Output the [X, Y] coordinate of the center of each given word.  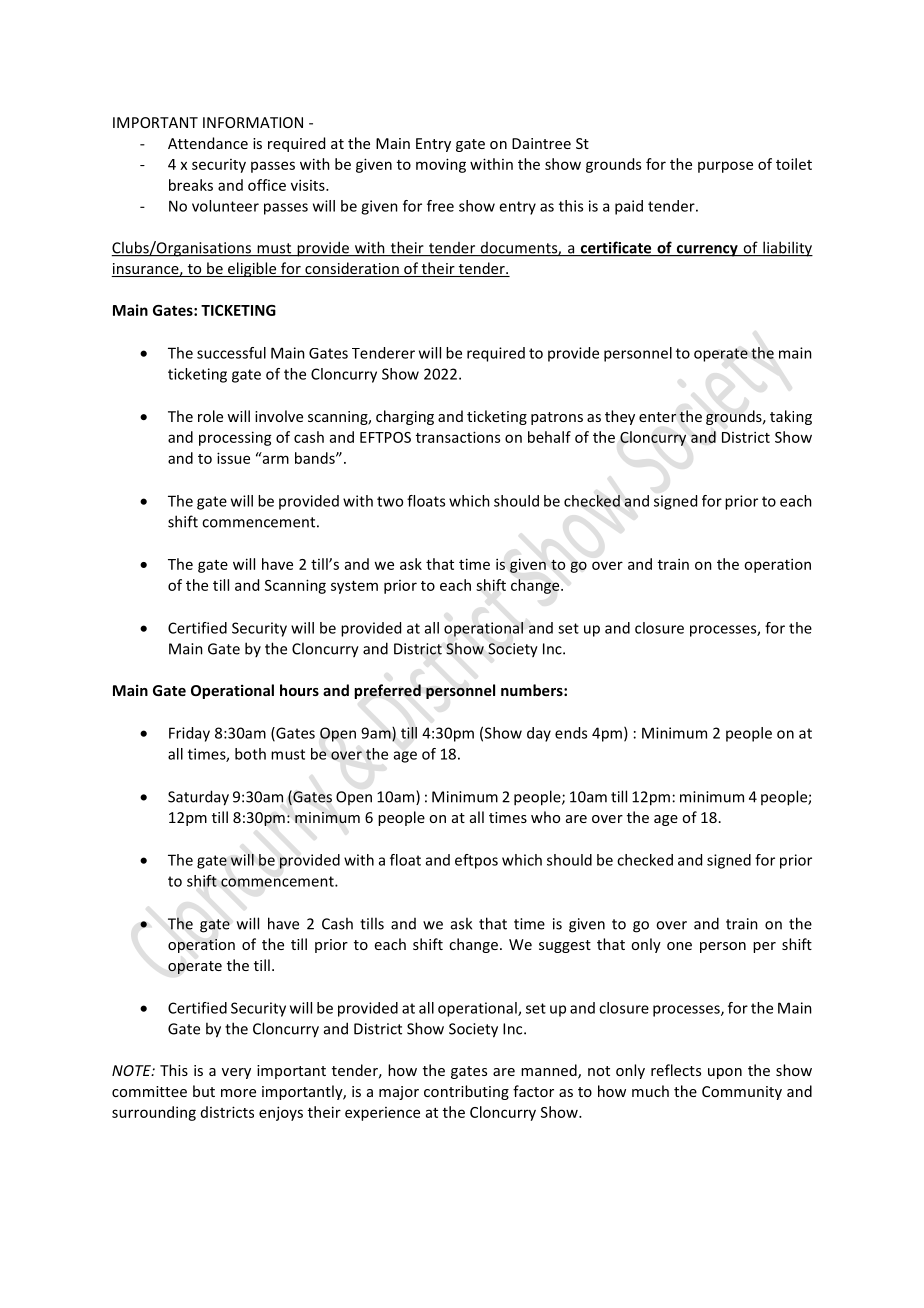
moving [441, 165]
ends [571, 733]
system [354, 587]
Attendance [208, 143]
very [236, 1073]
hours [299, 690]
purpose [725, 167]
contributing [466, 1092]
